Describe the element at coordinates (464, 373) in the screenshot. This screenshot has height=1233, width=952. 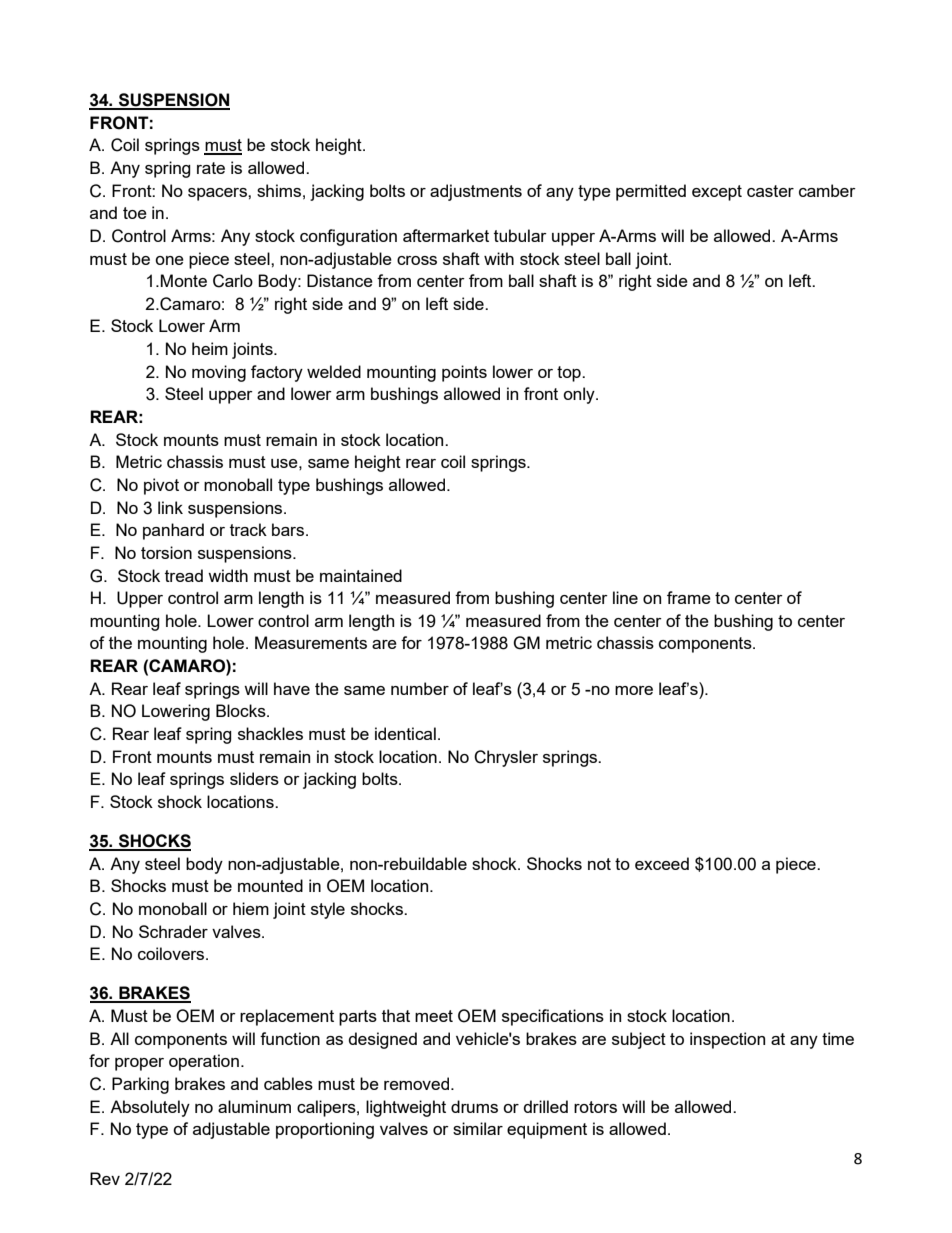
I see `points` at that location.
